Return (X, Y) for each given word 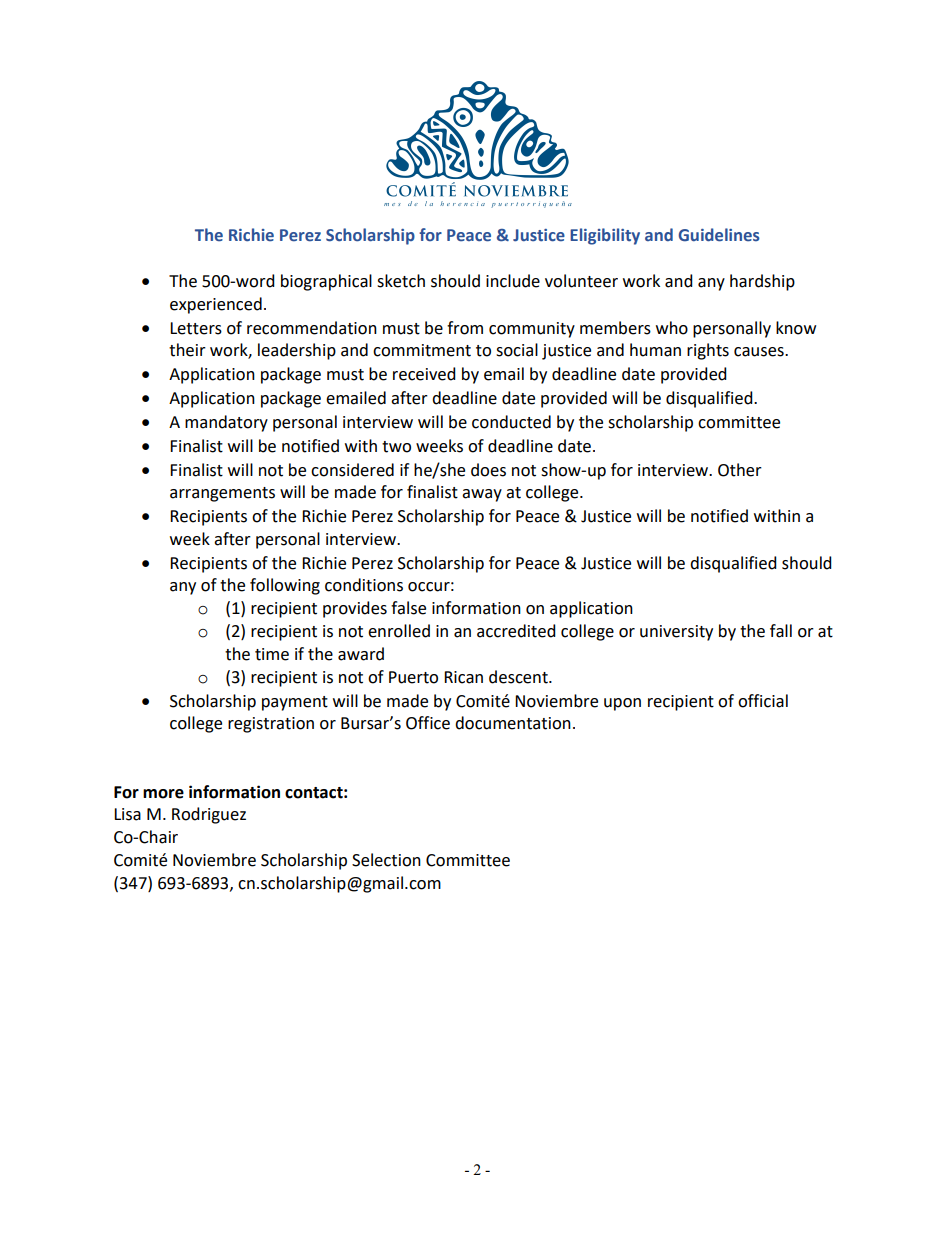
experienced (216, 305)
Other (740, 470)
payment (295, 703)
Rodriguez (209, 815)
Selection (386, 860)
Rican (463, 677)
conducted (511, 422)
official (763, 701)
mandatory (226, 423)
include (513, 281)
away (482, 495)
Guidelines (719, 235)
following (285, 586)
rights (708, 351)
